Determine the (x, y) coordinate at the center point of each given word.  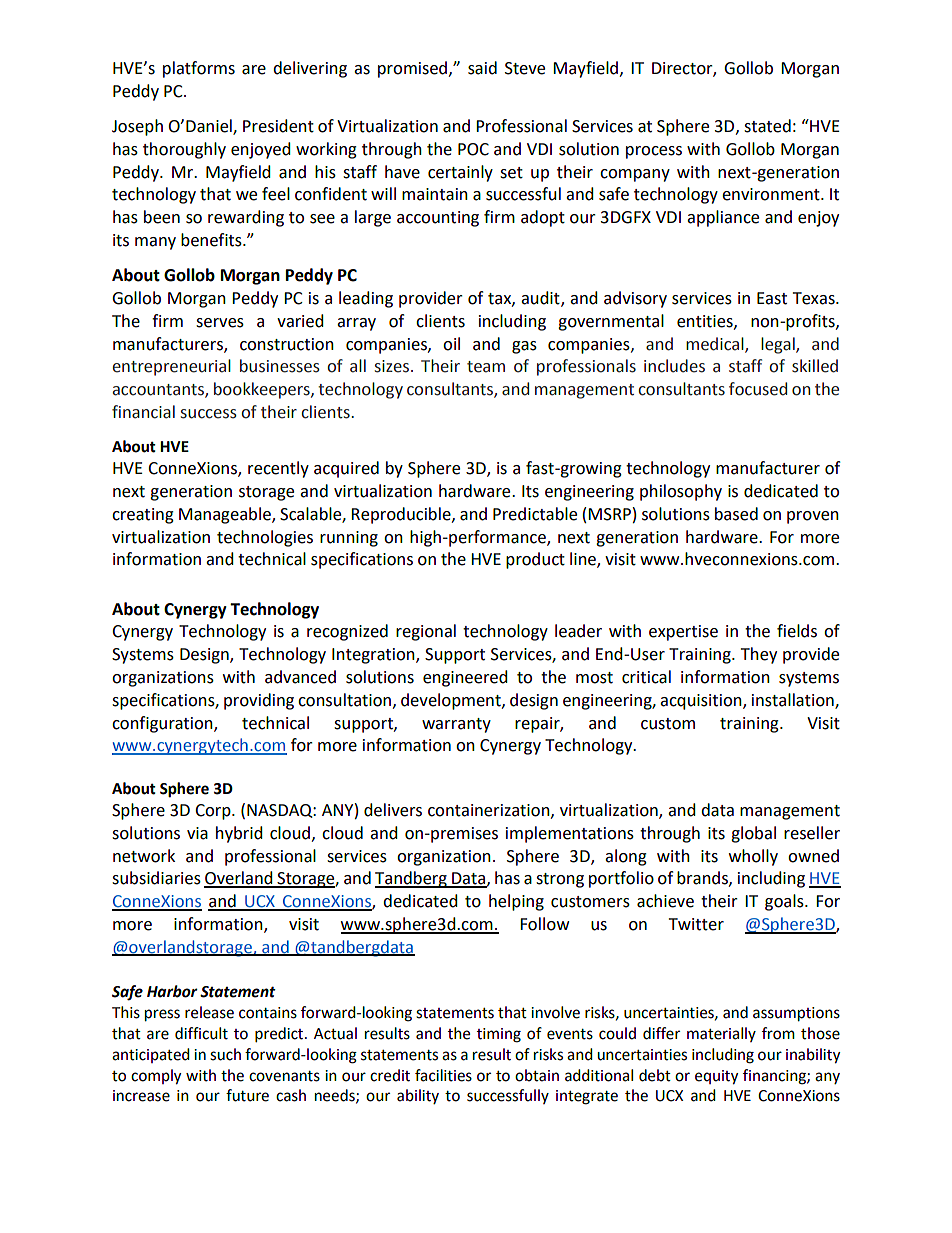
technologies (265, 538)
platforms (199, 69)
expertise (683, 633)
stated (767, 126)
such (225, 1054)
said (482, 68)
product (535, 560)
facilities (443, 1075)
